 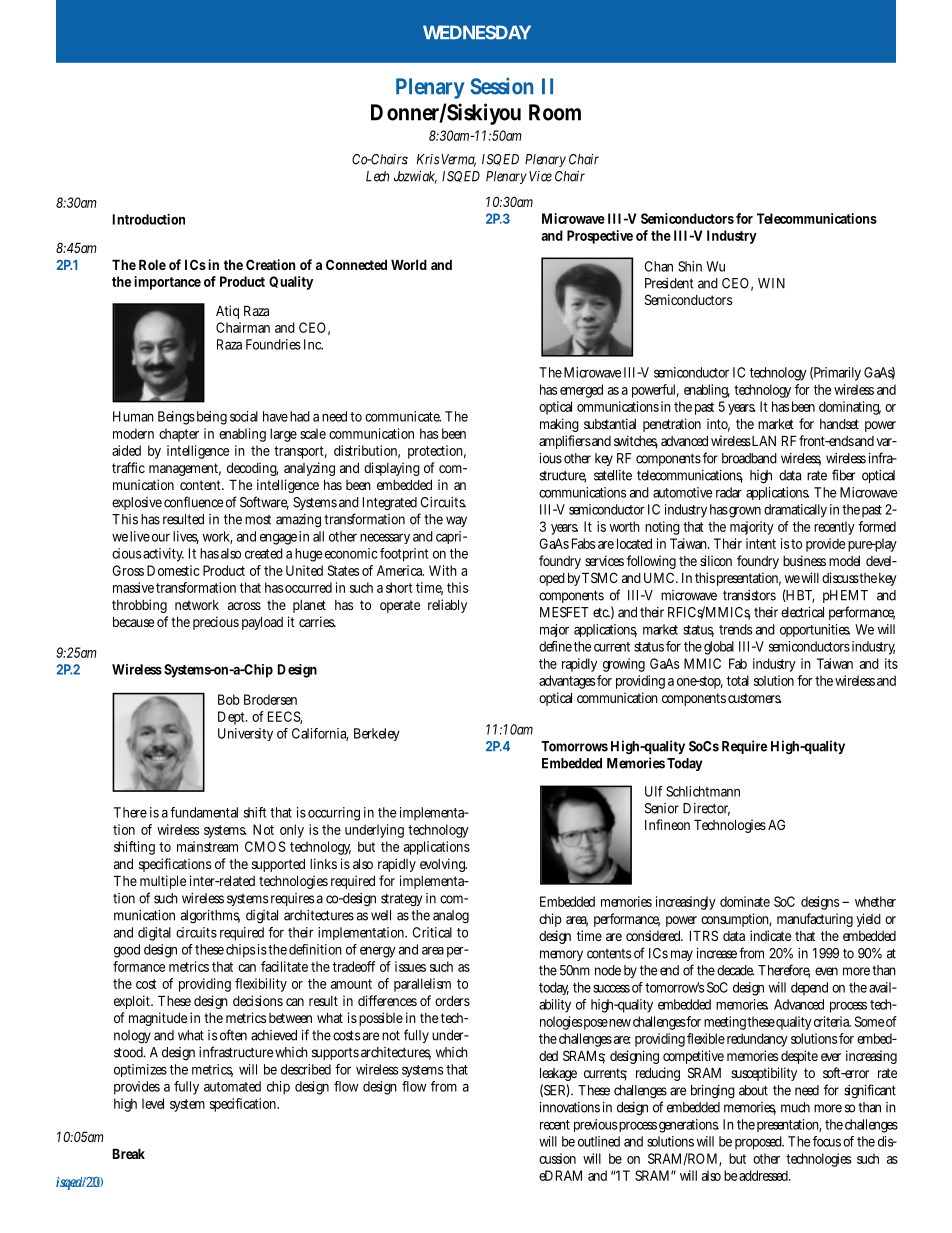 What do you see at coordinates (502, 86) in the screenshot?
I see `Session` at bounding box center [502, 86].
